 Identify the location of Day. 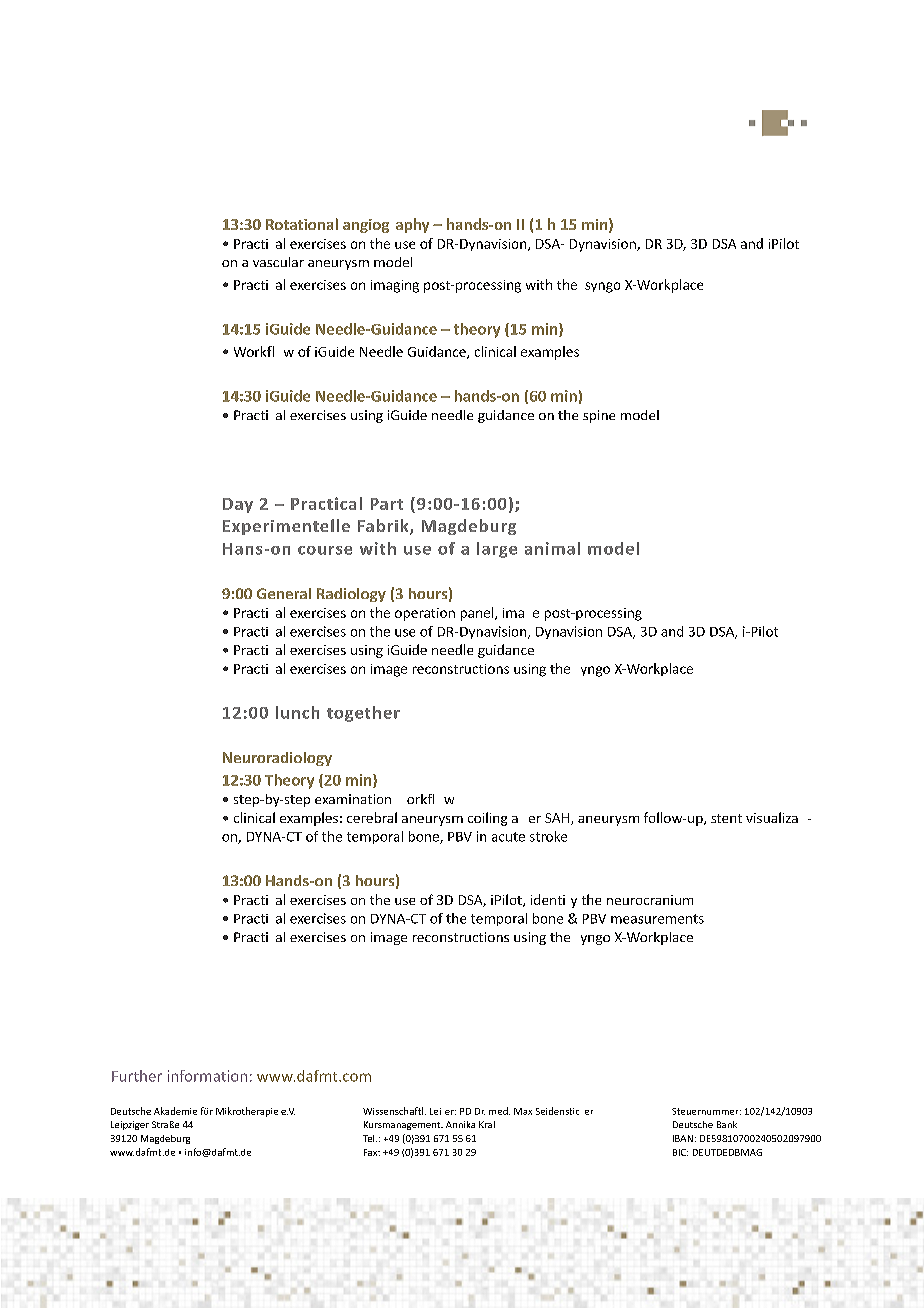
(238, 505).
